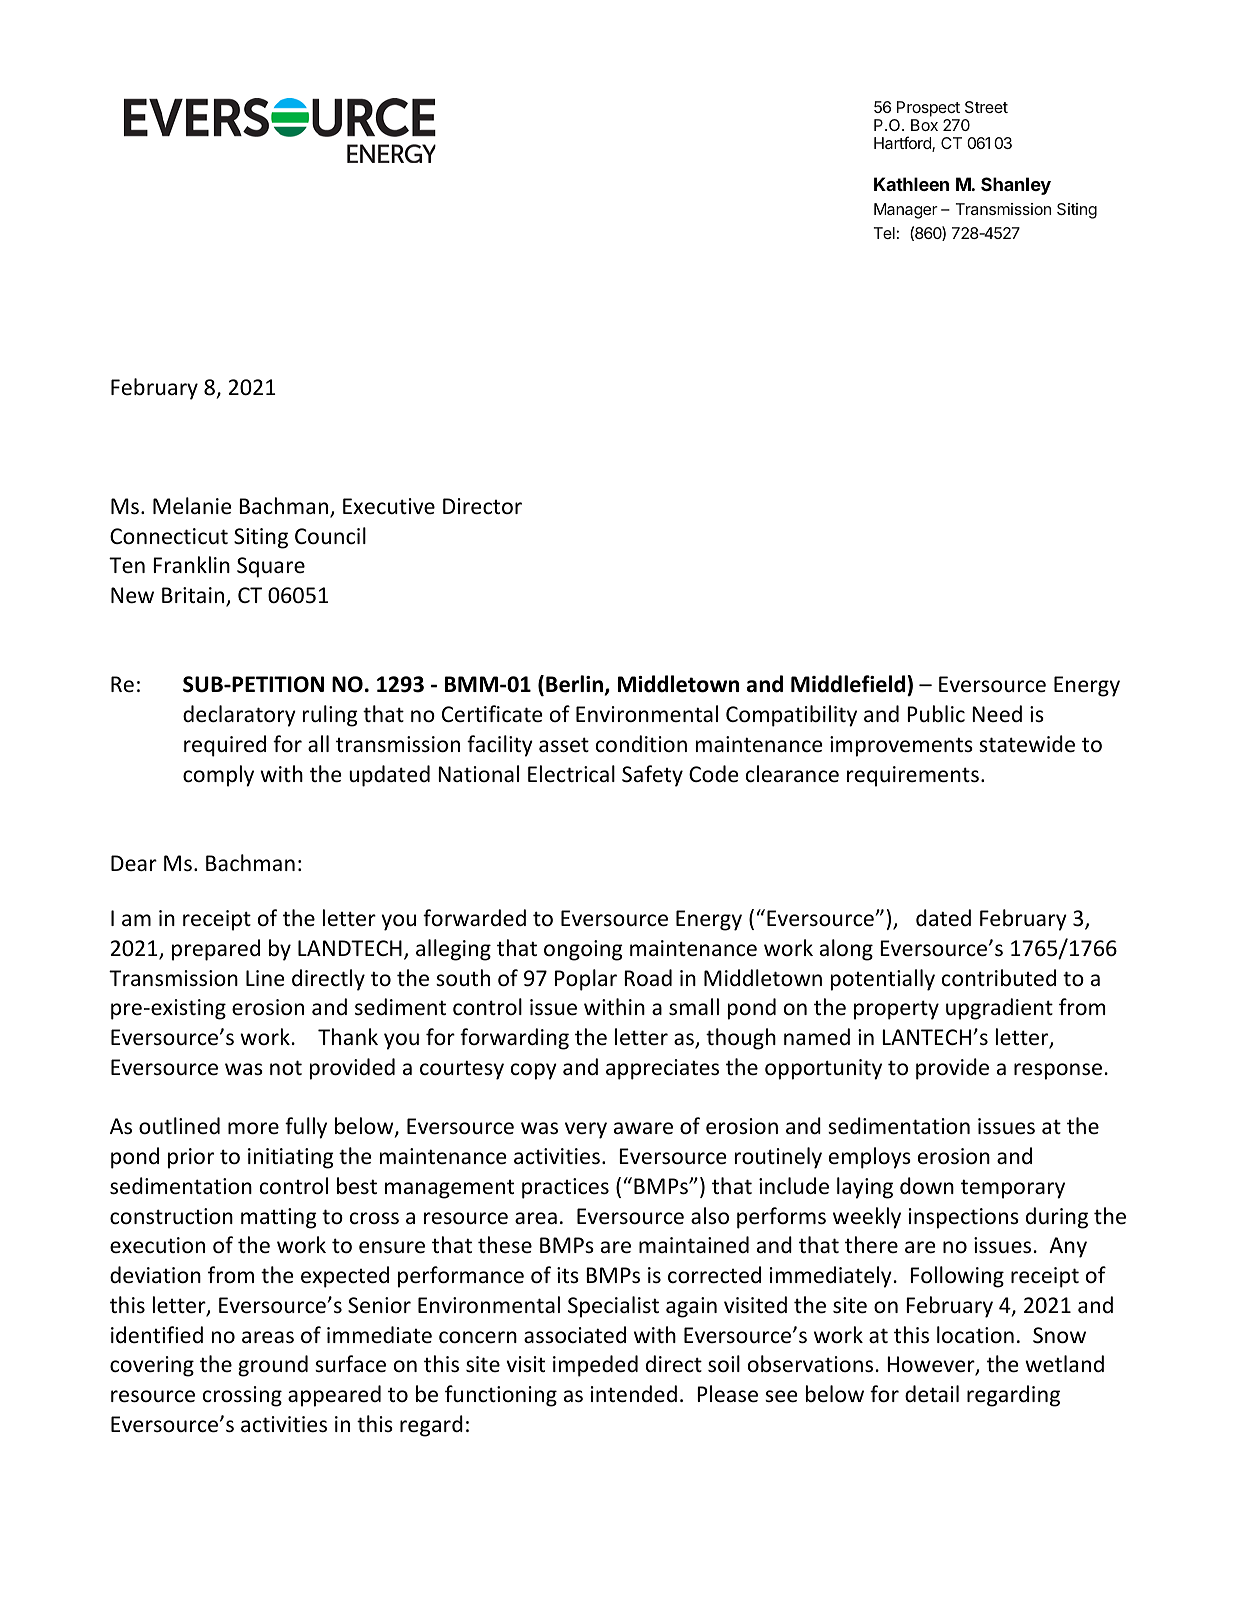 This image has width=1242, height=1608. Describe the element at coordinates (389, 506) in the image. I see `Executive` at that location.
